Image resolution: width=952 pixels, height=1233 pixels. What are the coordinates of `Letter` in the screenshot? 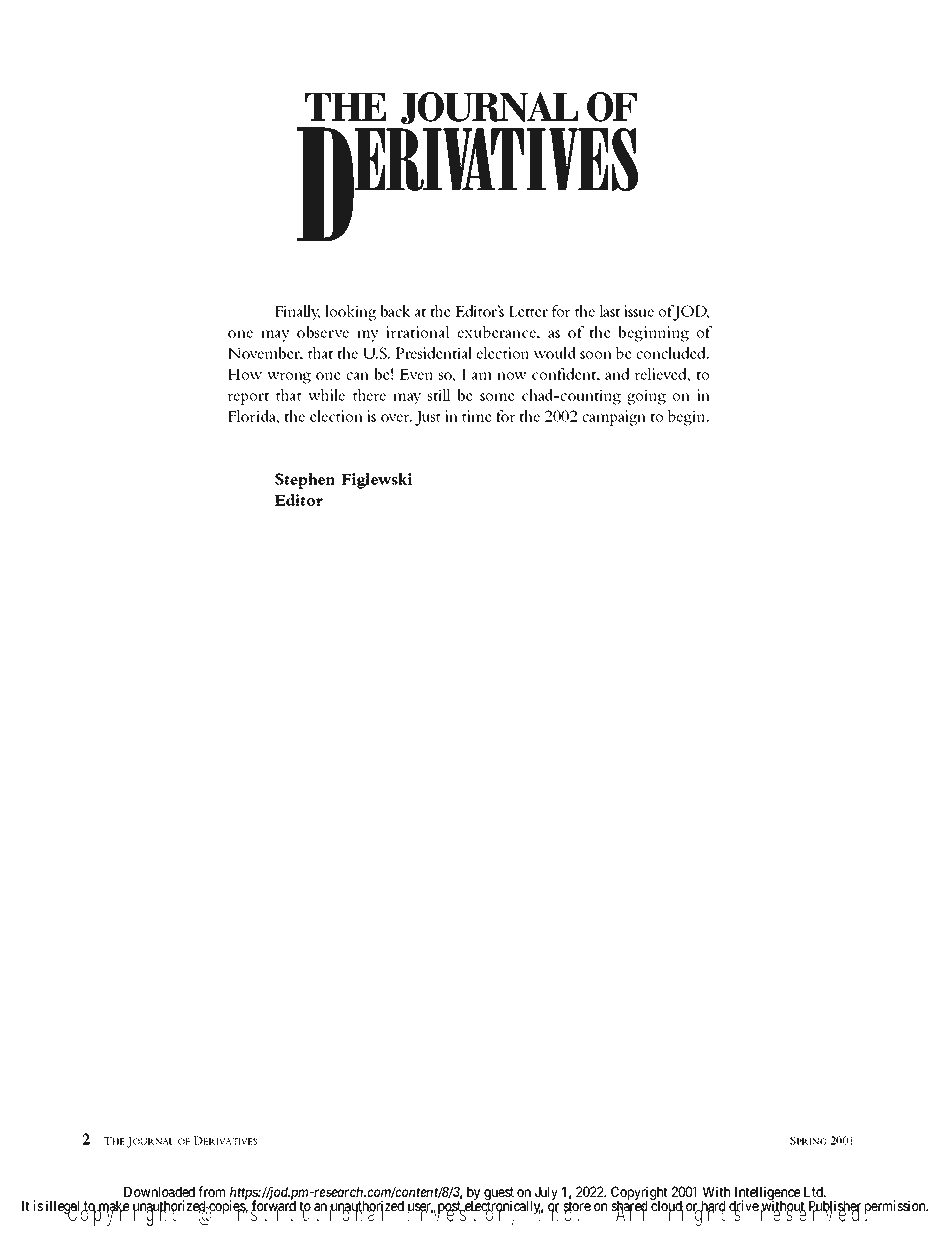 It's located at (528, 311).
